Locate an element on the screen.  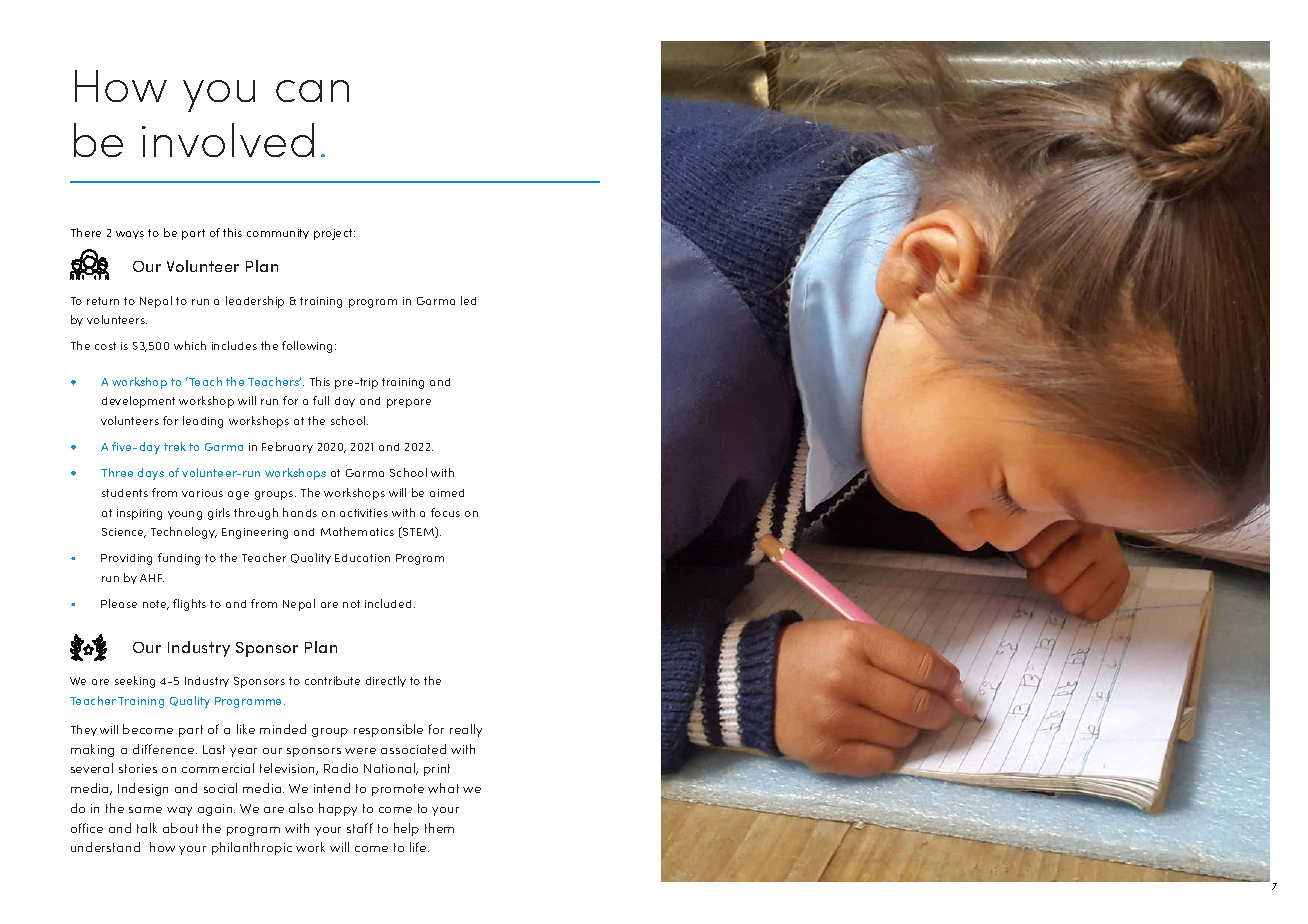
minded is located at coordinates (283, 729).
